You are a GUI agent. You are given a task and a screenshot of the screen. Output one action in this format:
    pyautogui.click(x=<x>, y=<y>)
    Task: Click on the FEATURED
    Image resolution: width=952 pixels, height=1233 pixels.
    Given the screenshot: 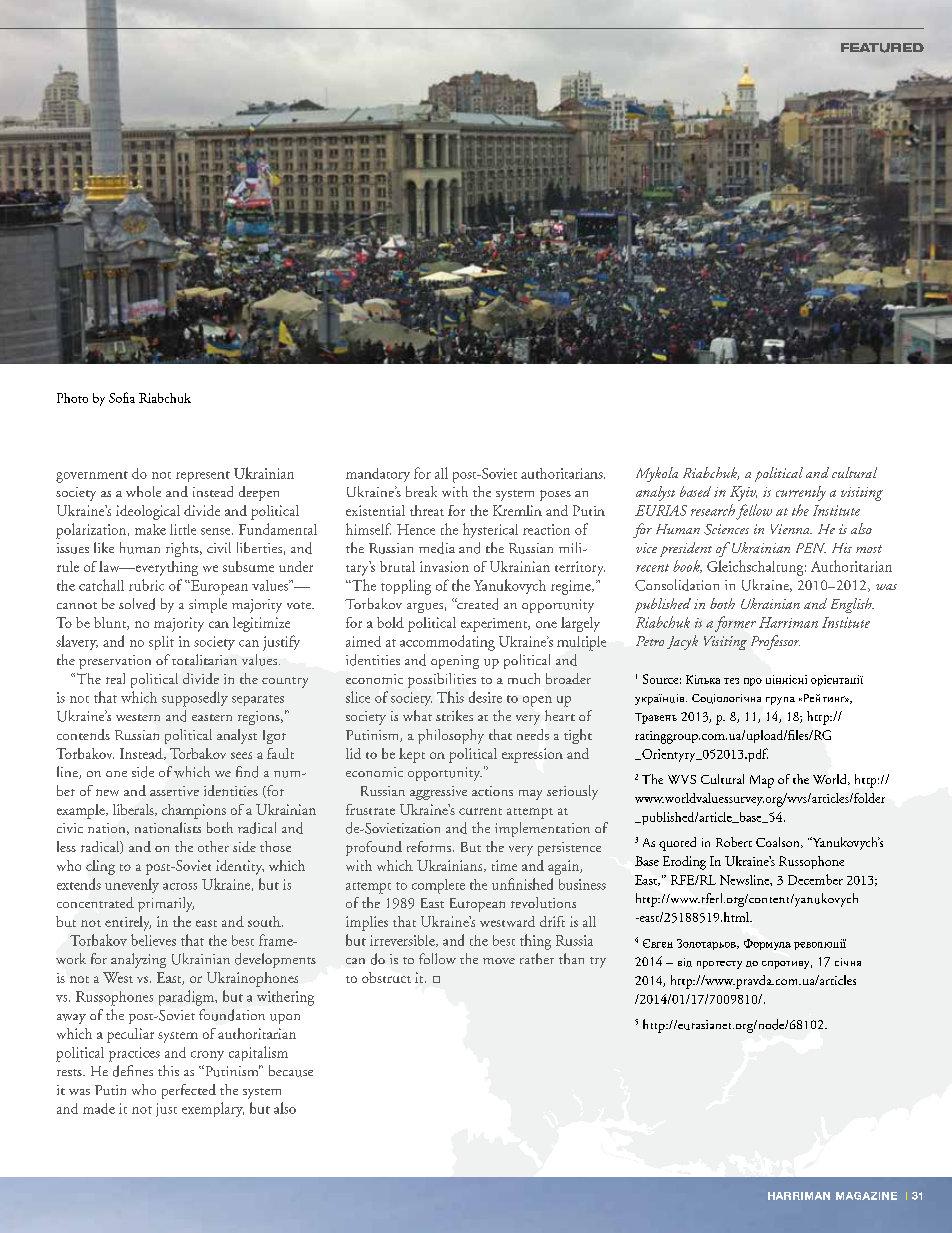 What is the action you would take?
    pyautogui.click(x=882, y=48)
